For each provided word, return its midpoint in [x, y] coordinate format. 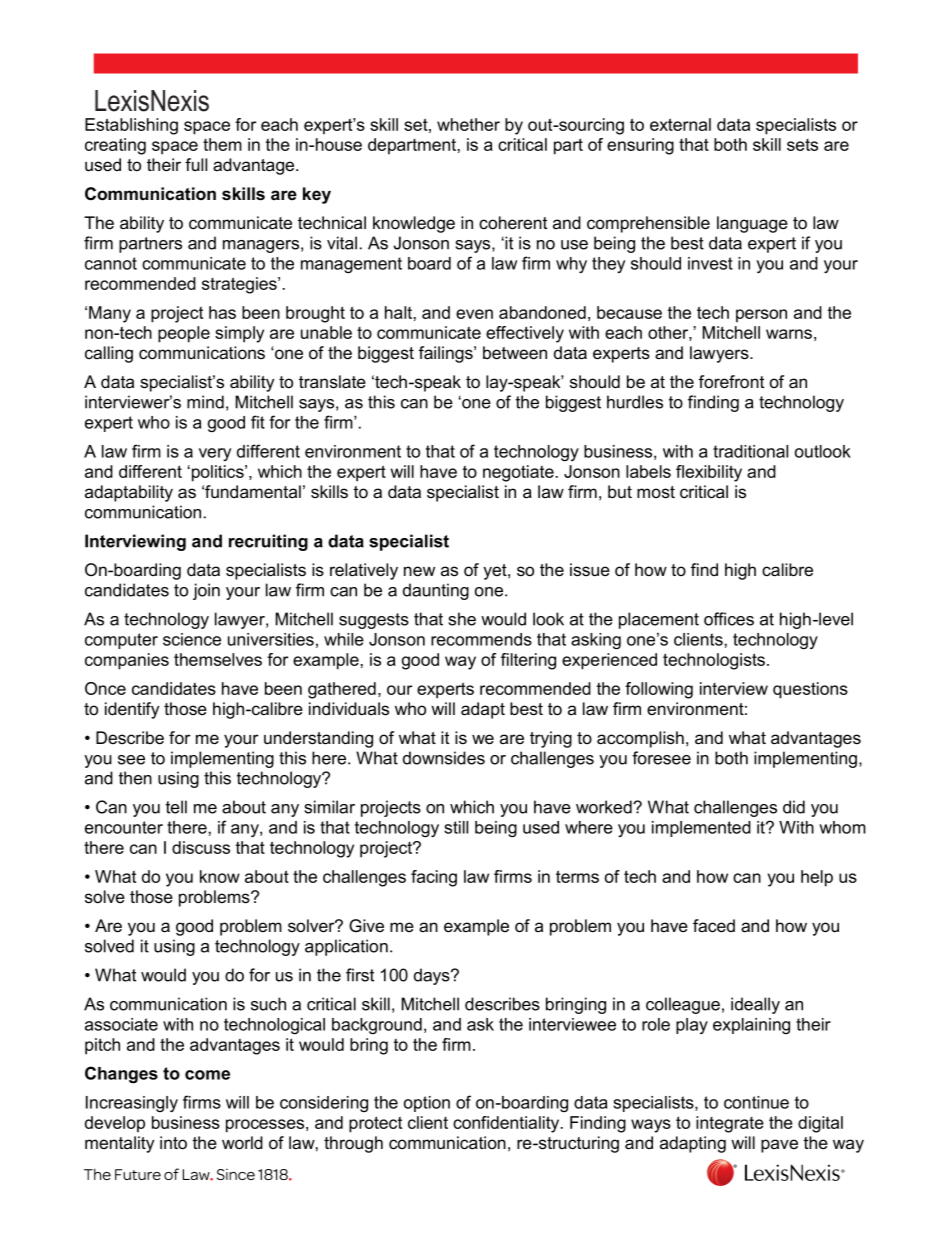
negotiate [518, 473]
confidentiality [507, 1124]
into [173, 1143]
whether [468, 124]
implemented [701, 829]
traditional [750, 451]
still [456, 827]
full [196, 164]
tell [176, 807]
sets [802, 145]
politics [217, 473]
